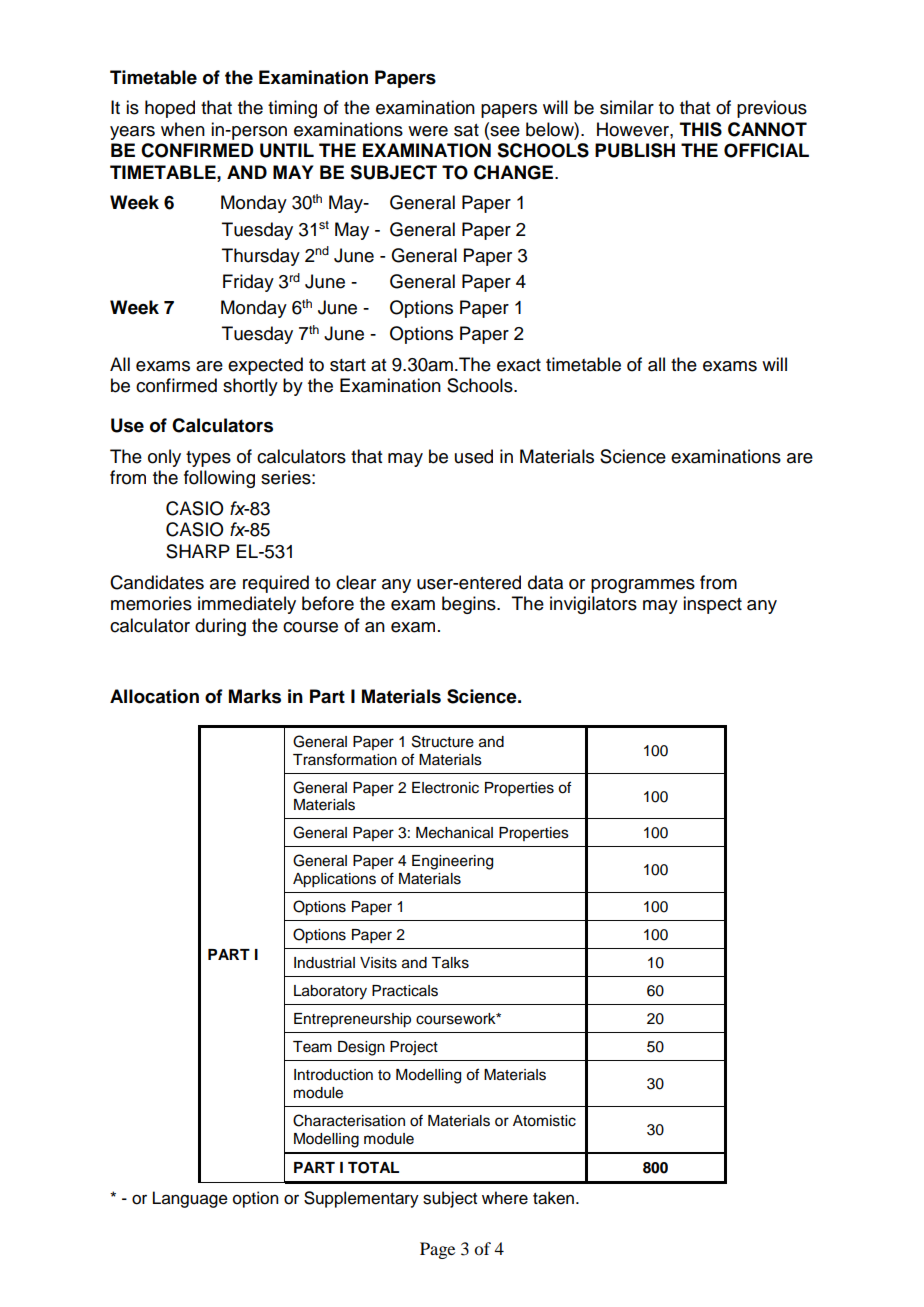 This screenshot has height=1307, width=924. I want to click on THIS, so click(701, 129).
